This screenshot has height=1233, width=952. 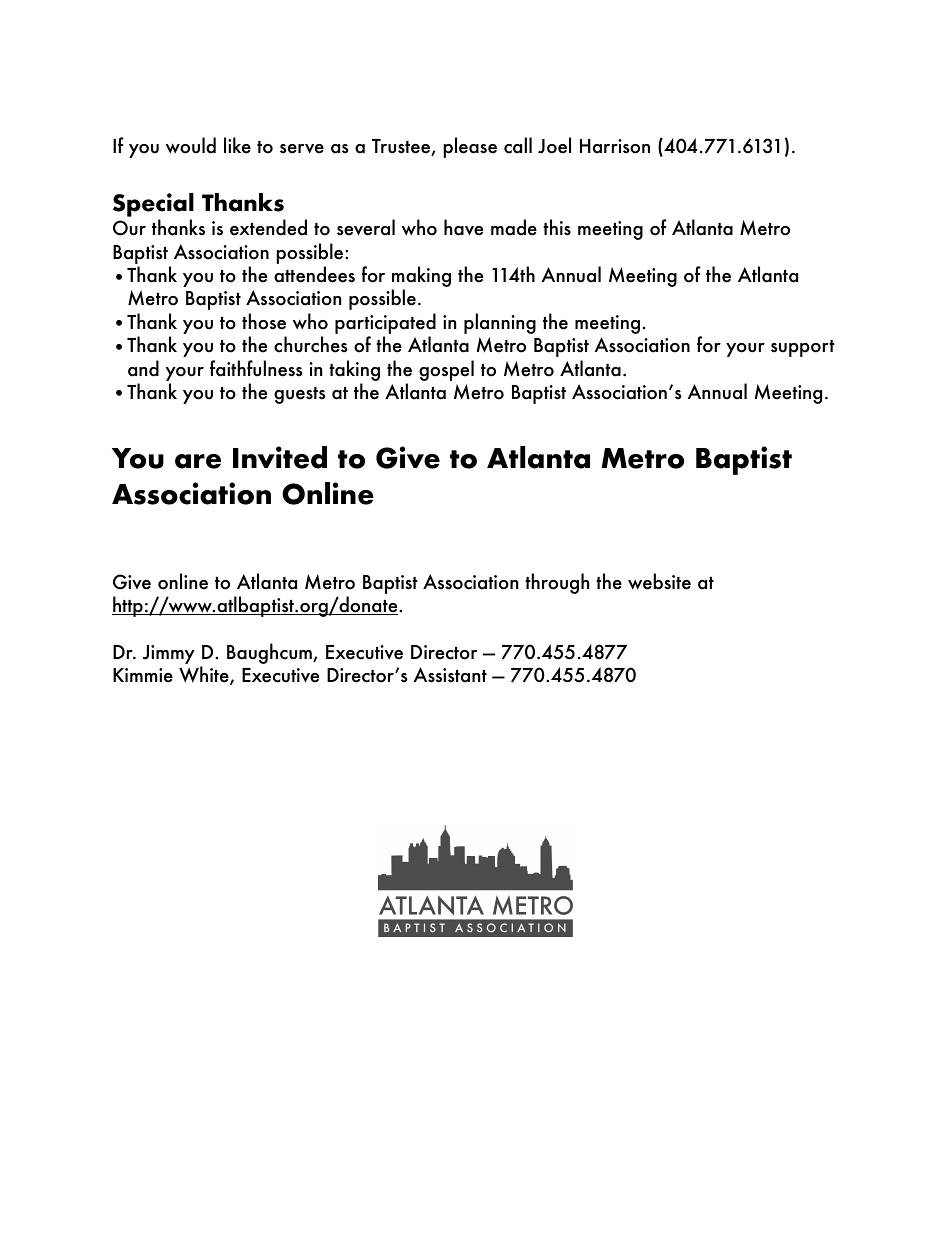 What do you see at coordinates (615, 146) in the screenshot?
I see `Harrison` at bounding box center [615, 146].
